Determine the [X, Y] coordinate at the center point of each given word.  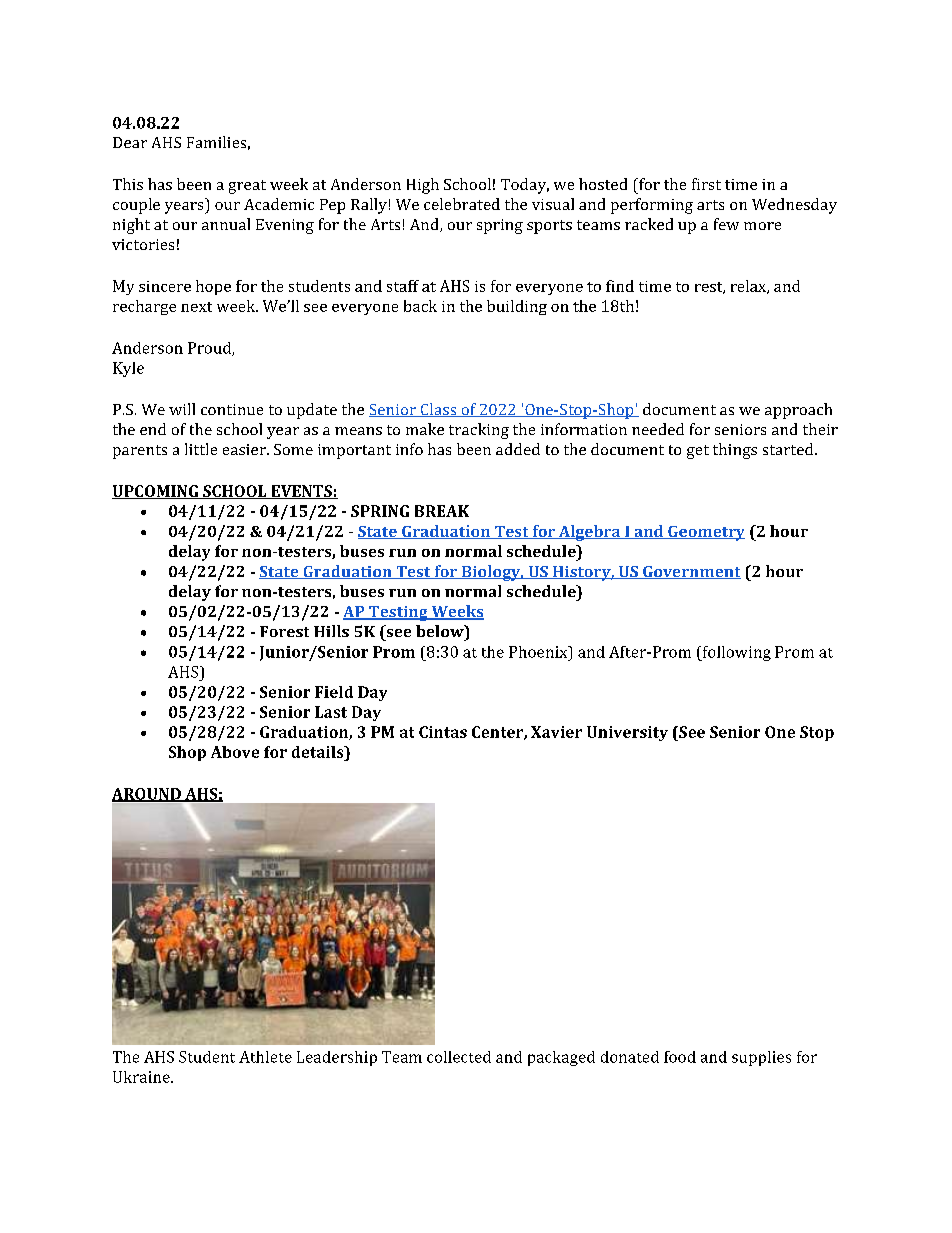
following [736, 653]
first [706, 184]
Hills [331, 631]
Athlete [265, 1057]
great [247, 187]
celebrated [462, 204]
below [441, 631]
